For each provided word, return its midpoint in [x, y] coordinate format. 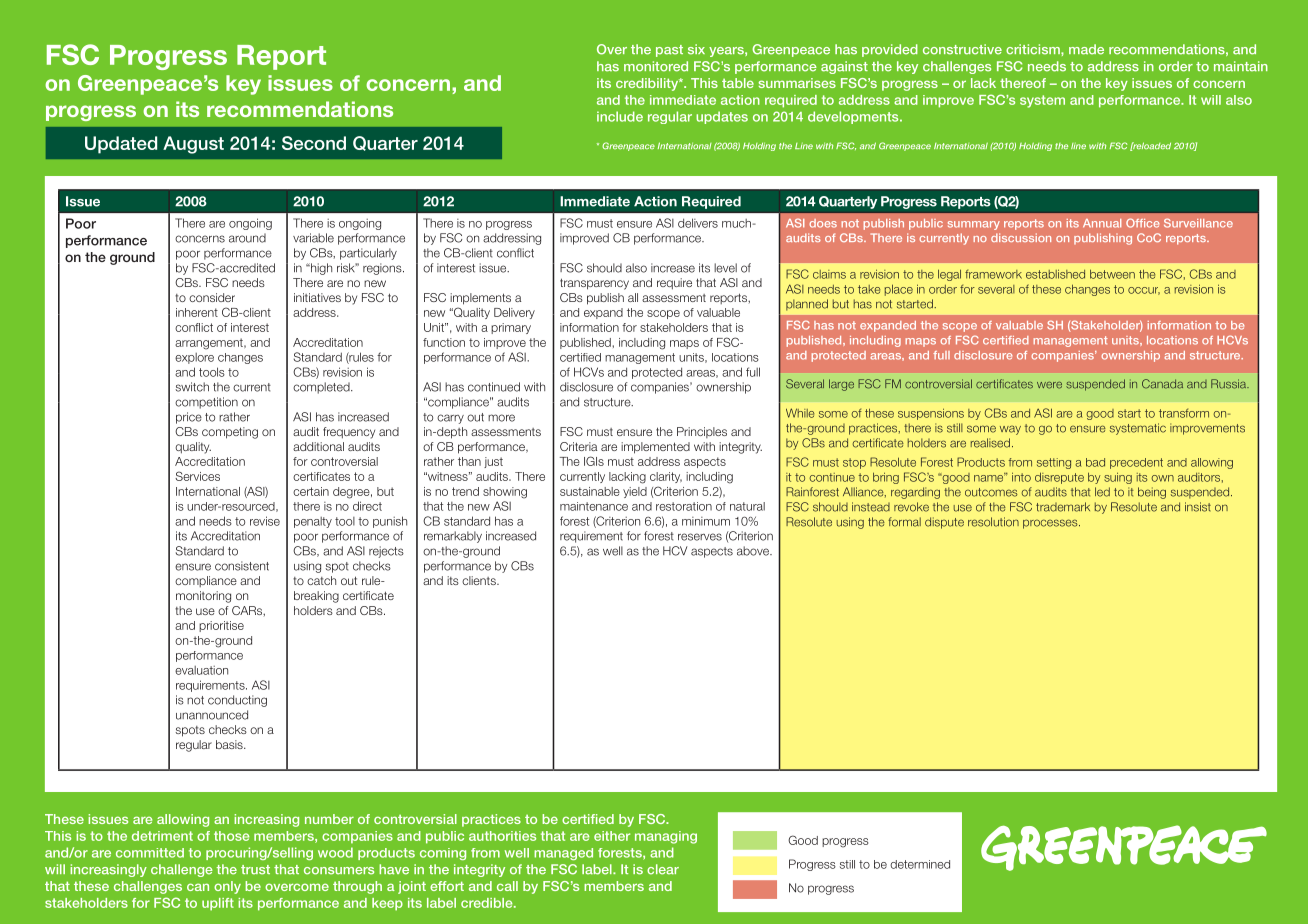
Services [197, 476]
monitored [656, 66]
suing [1118, 478]
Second [314, 143]
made [1086, 49]
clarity [666, 477]
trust [255, 870]
